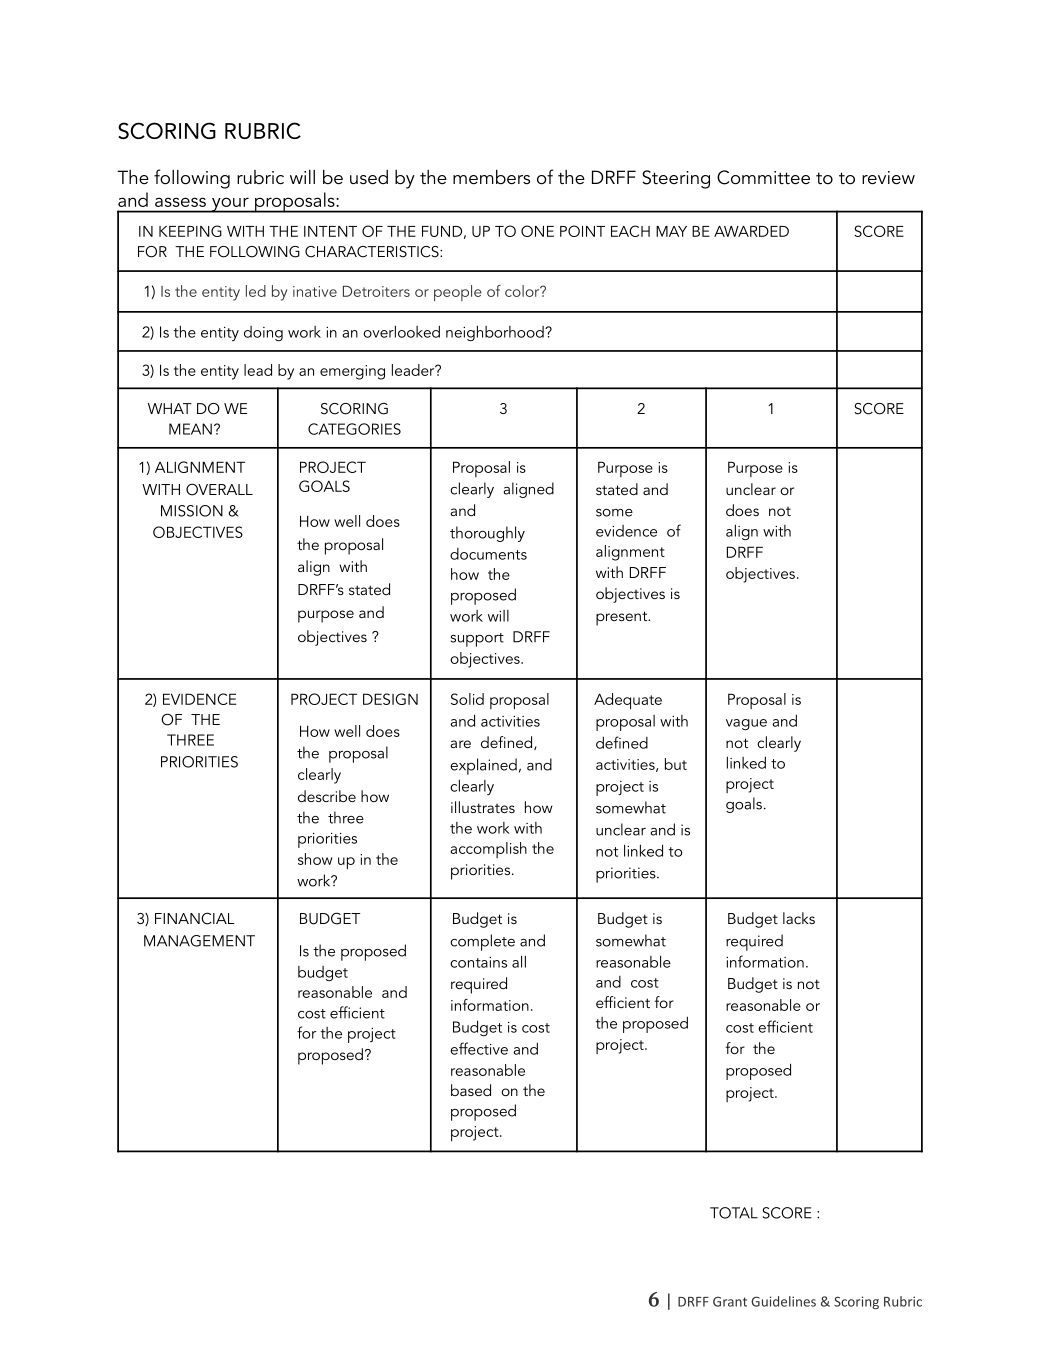 The width and height of the document is (1040, 1346). I want to click on describe, so click(327, 796).
